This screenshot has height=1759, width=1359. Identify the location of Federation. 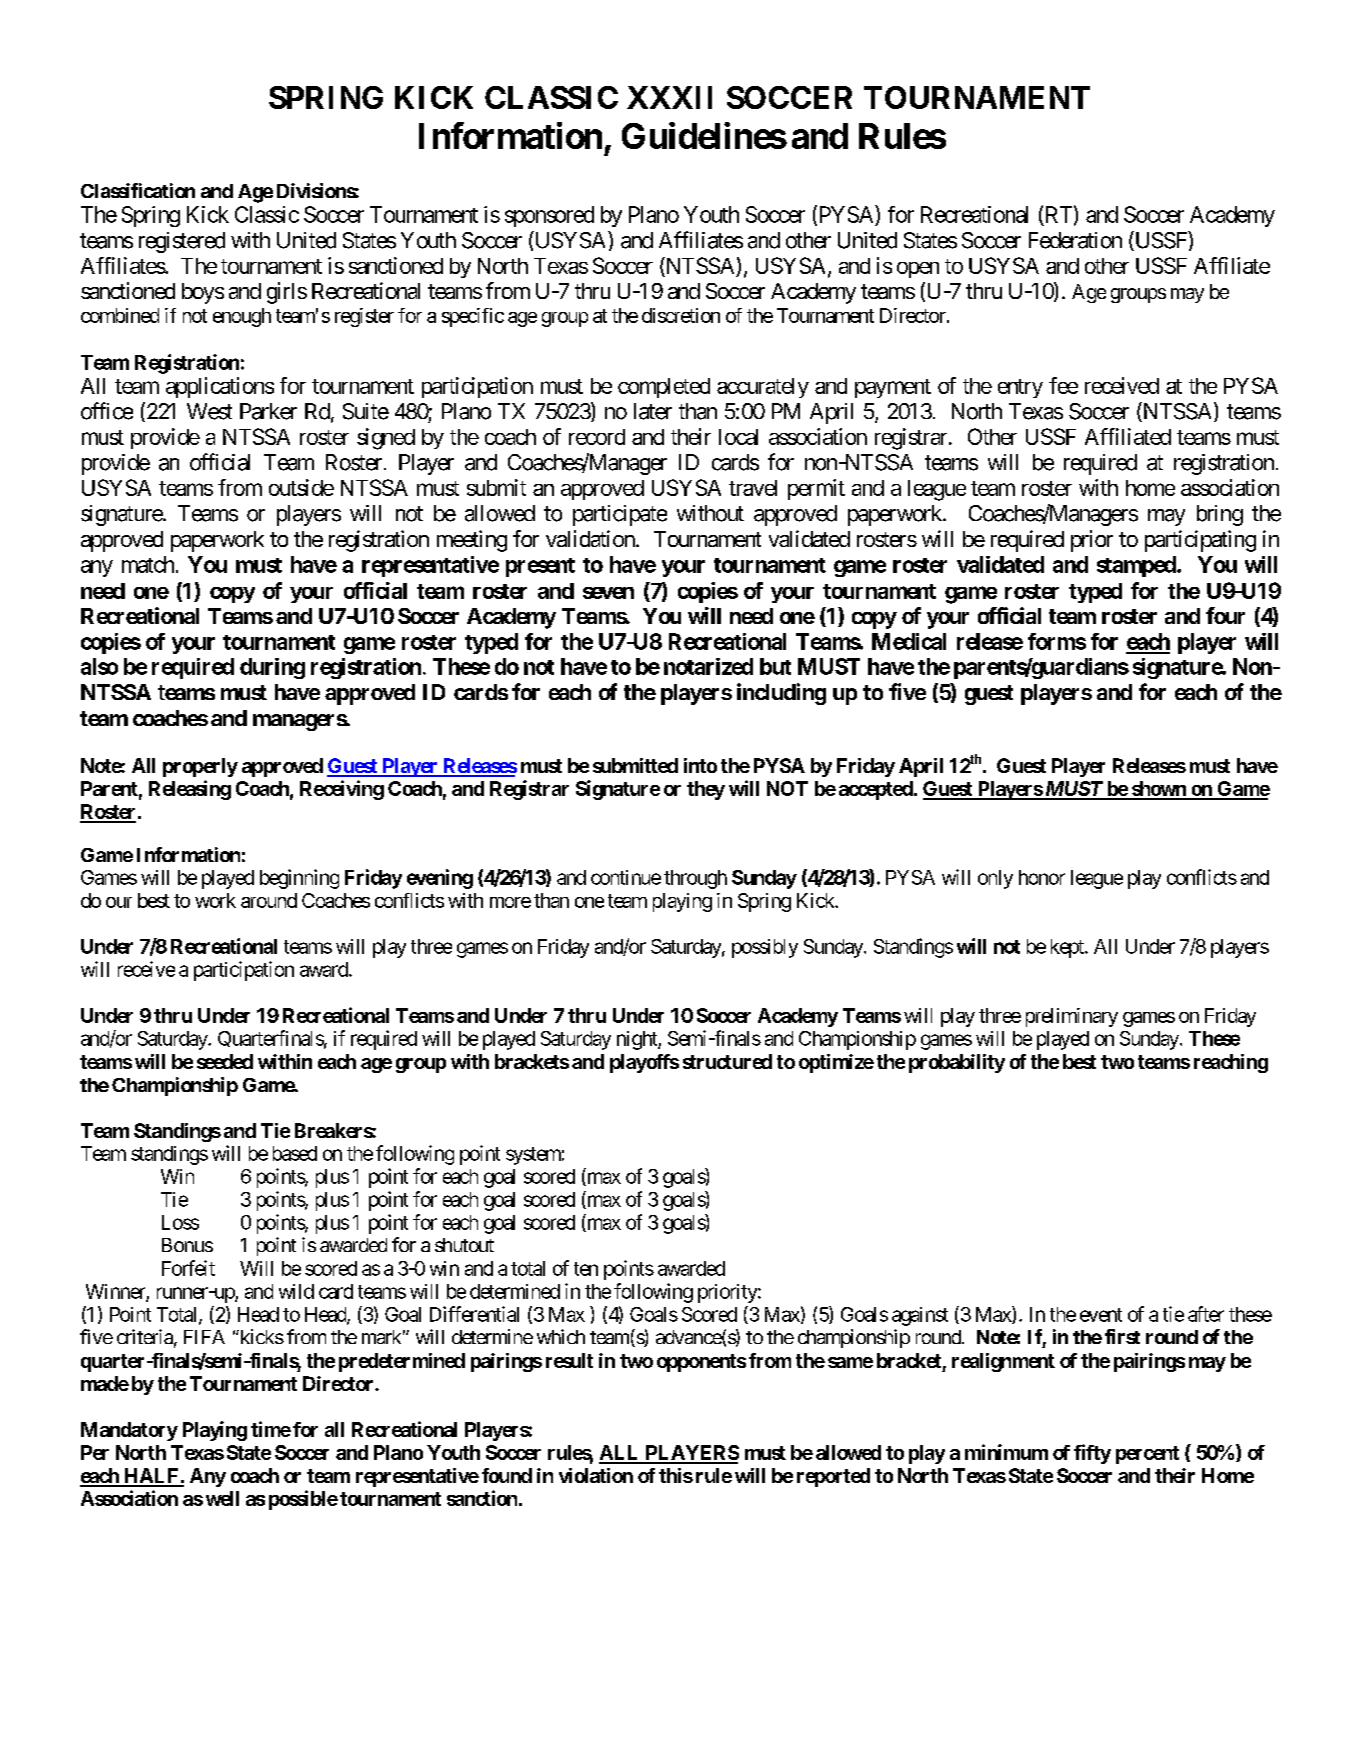
(1075, 240).
